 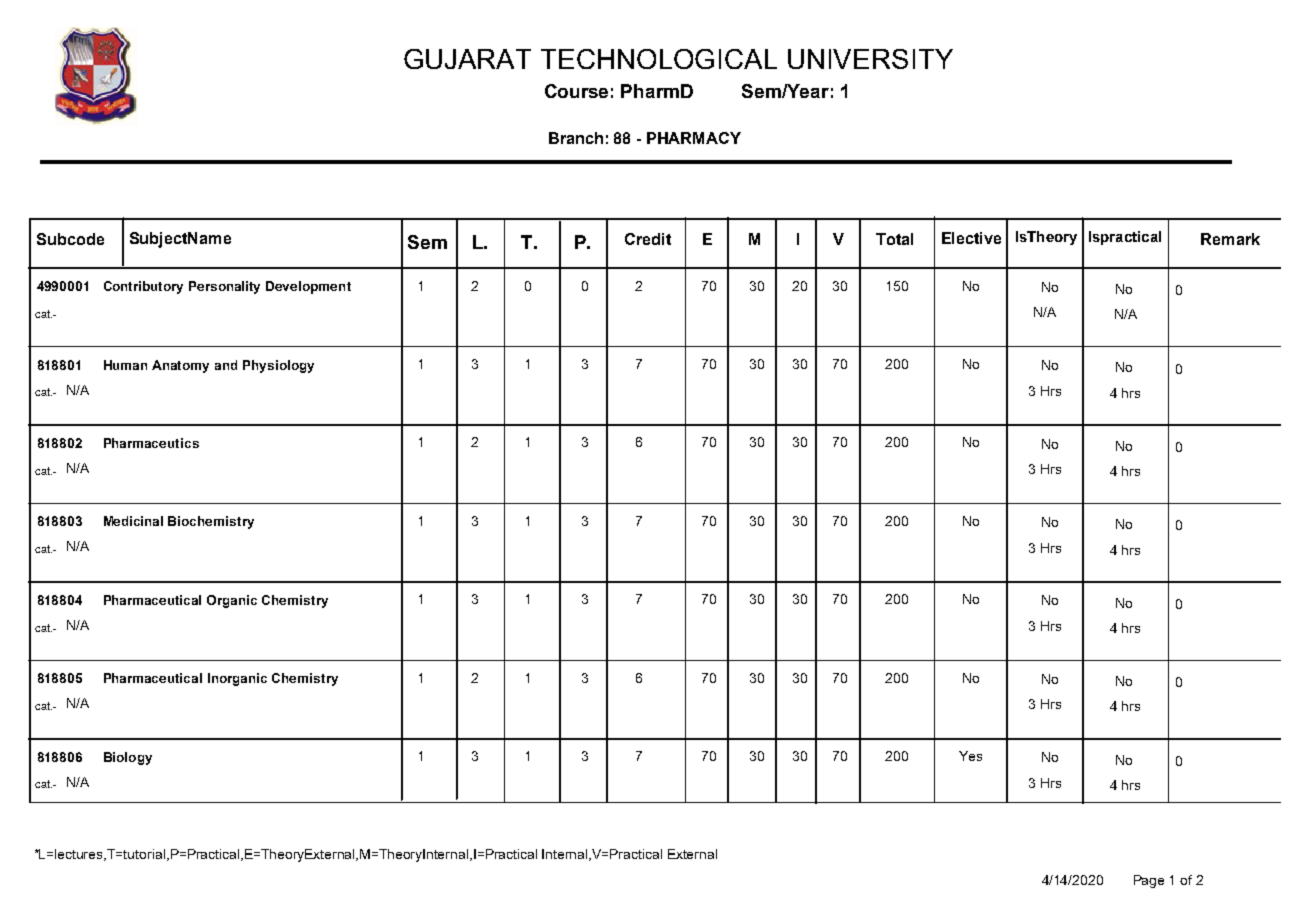 I want to click on Medicinal, so click(x=133, y=521).
